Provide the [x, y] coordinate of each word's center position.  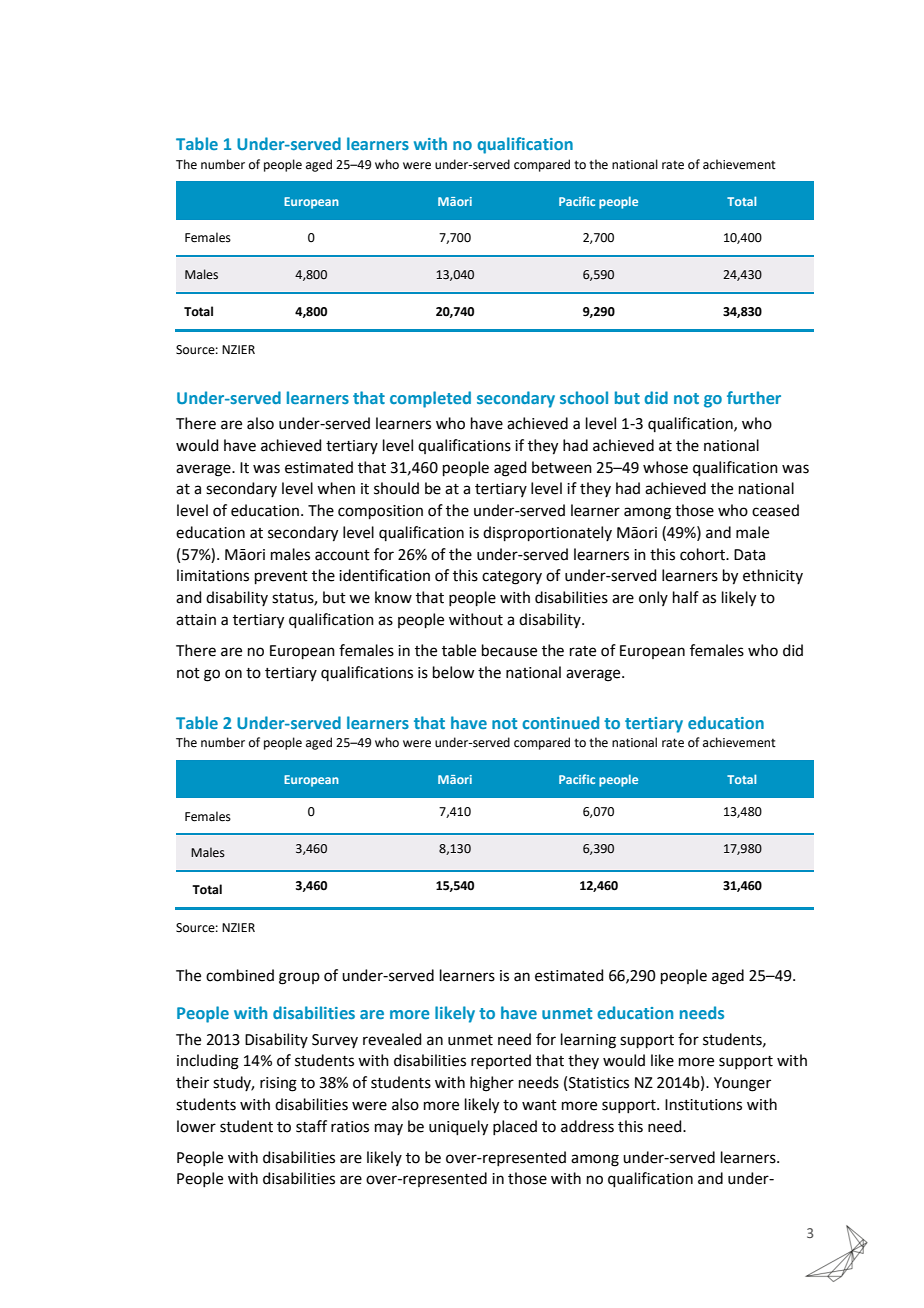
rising [278, 1084]
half [686, 597]
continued [560, 722]
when [336, 488]
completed [430, 399]
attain [196, 620]
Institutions [703, 1105]
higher [492, 1084]
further [754, 397]
